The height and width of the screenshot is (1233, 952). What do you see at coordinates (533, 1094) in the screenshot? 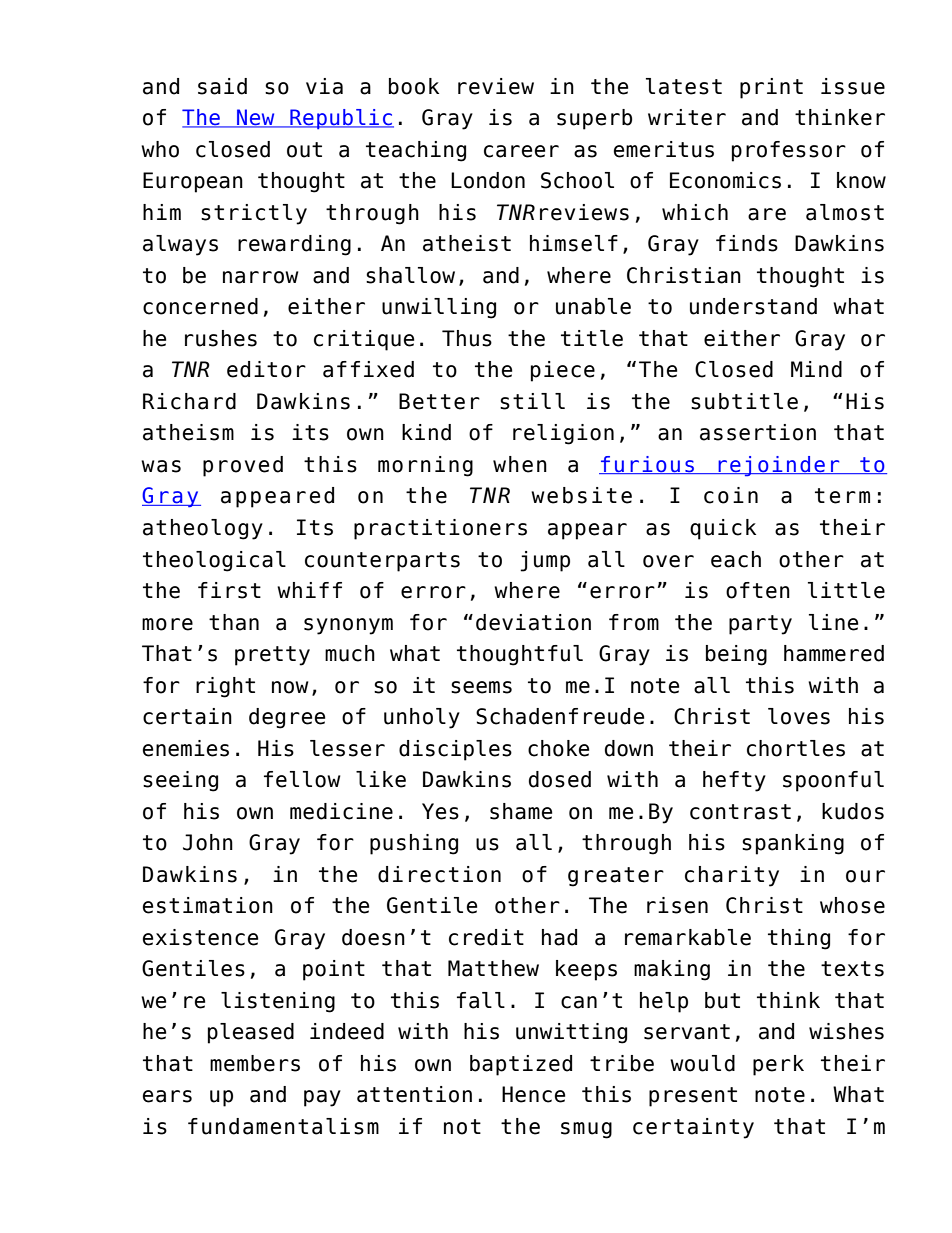
I see `Hence` at bounding box center [533, 1094].
